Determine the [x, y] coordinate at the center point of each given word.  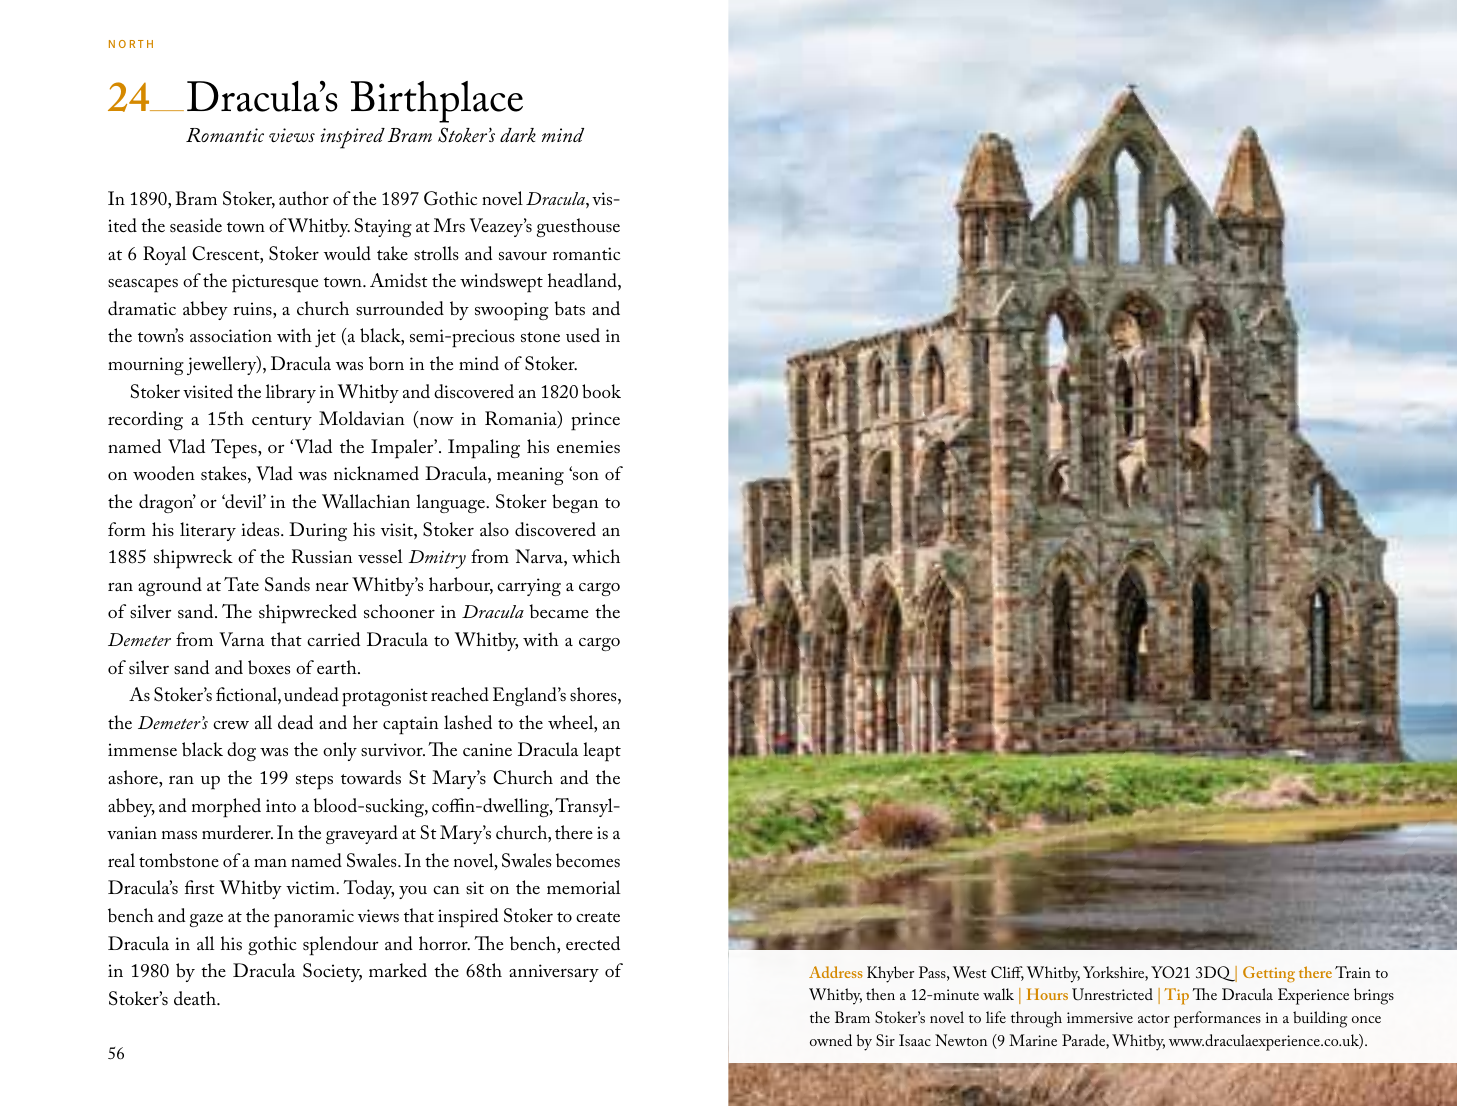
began [575, 503]
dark [518, 135]
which [596, 556]
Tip [1176, 996]
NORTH [131, 44]
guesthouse [578, 227]
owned [831, 1040]
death [196, 998]
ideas [261, 529]
